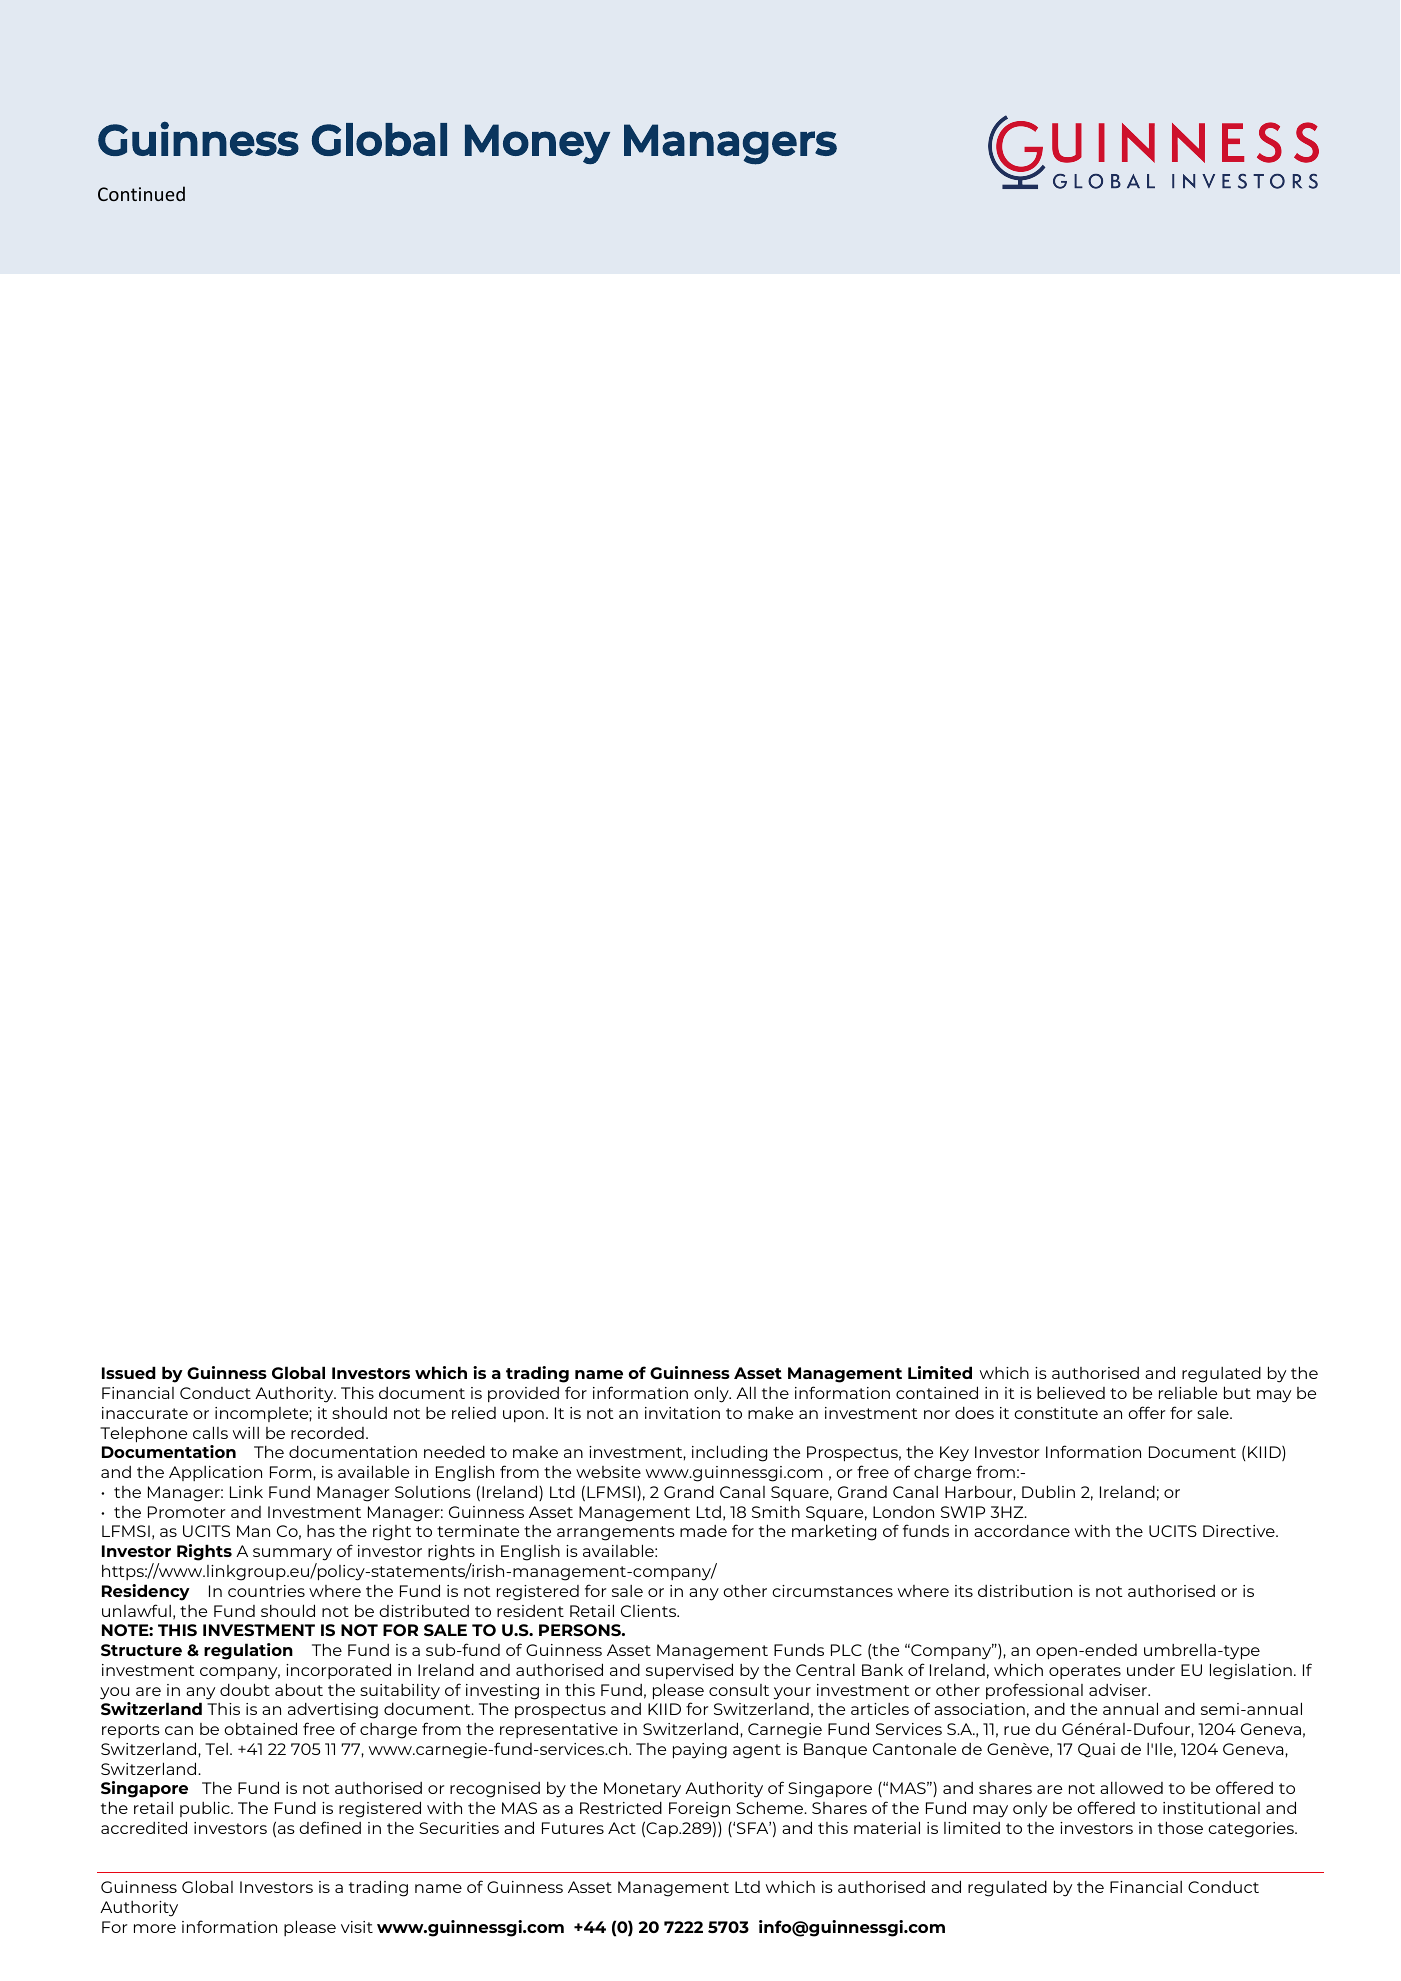  What do you see at coordinates (537, 144) in the document?
I see `Money` at bounding box center [537, 144].
